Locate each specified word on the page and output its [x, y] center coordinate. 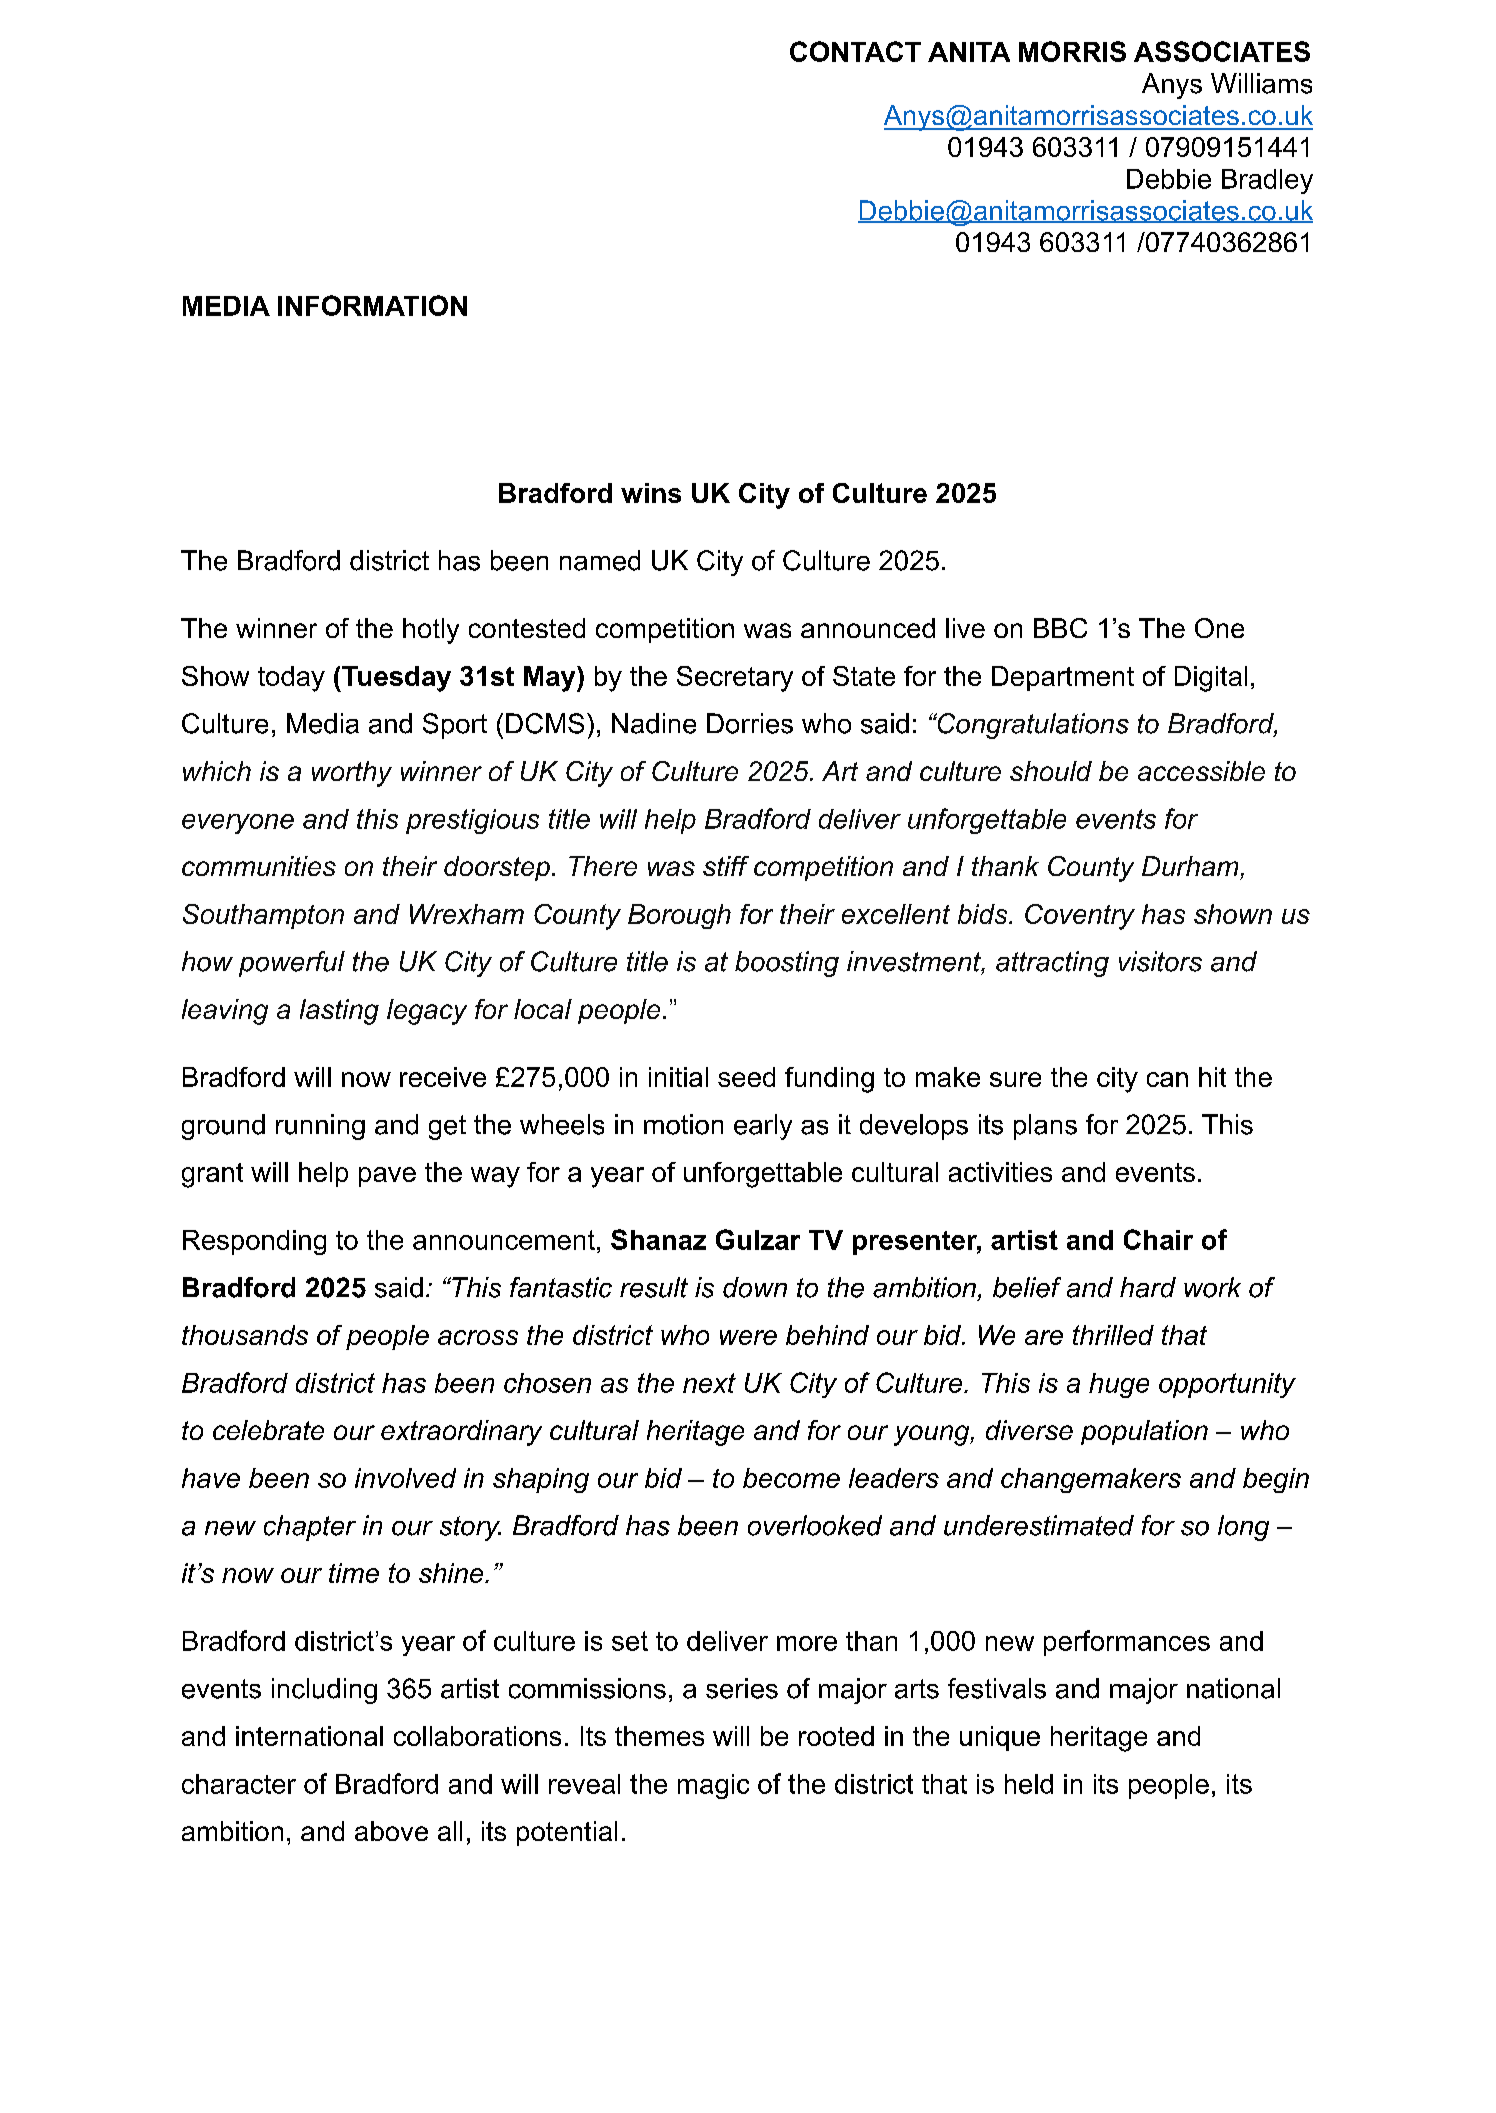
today [291, 679]
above [391, 1831]
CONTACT [855, 51]
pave [387, 1177]
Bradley [1267, 181]
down [755, 1287]
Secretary [735, 679]
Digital [1211, 679]
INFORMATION [372, 305]
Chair [1158, 1239]
